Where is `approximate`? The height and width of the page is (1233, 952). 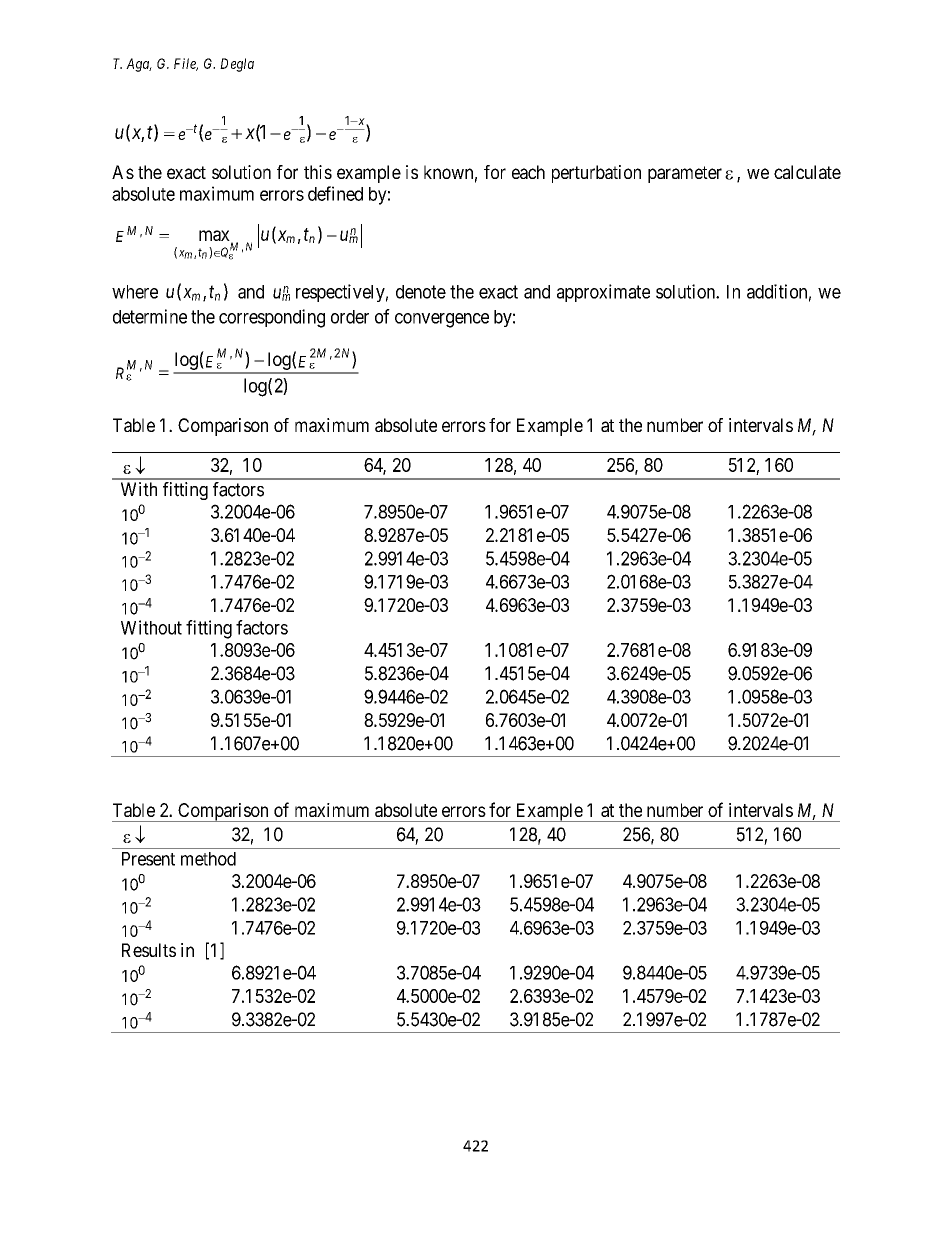
approximate is located at coordinates (603, 293).
